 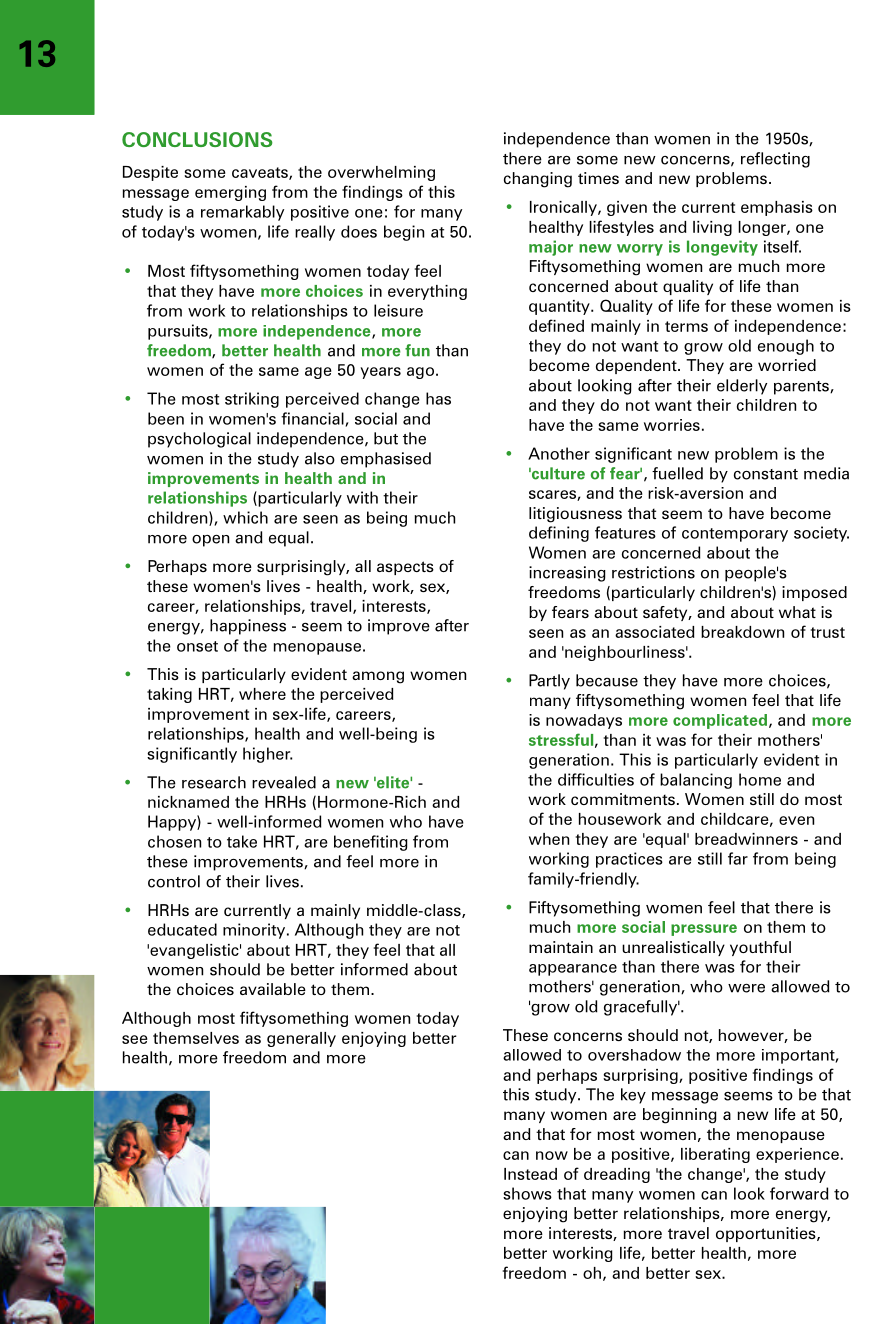 I want to click on maintain, so click(x=561, y=947).
